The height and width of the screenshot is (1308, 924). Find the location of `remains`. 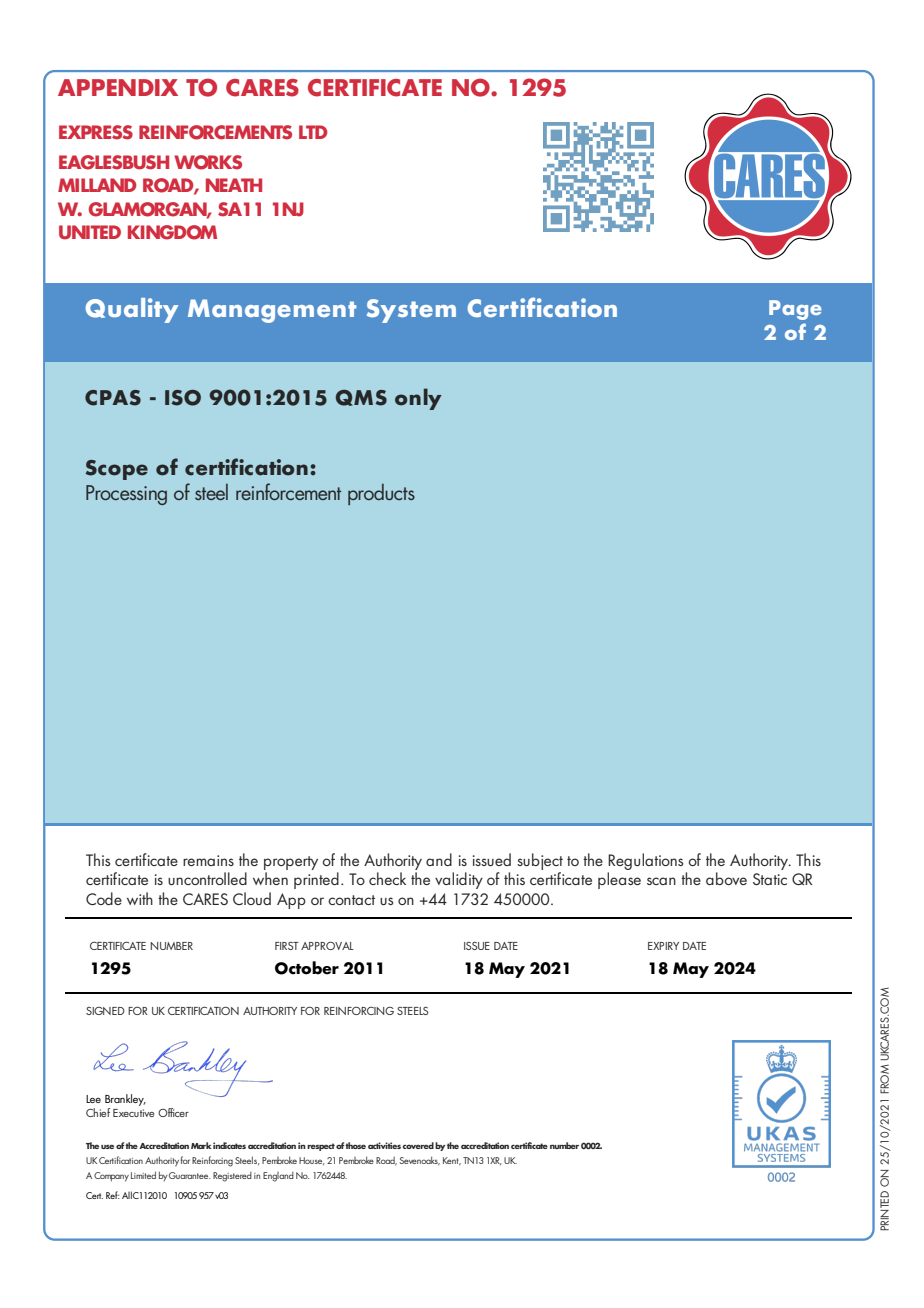

remains is located at coordinates (208, 860).
